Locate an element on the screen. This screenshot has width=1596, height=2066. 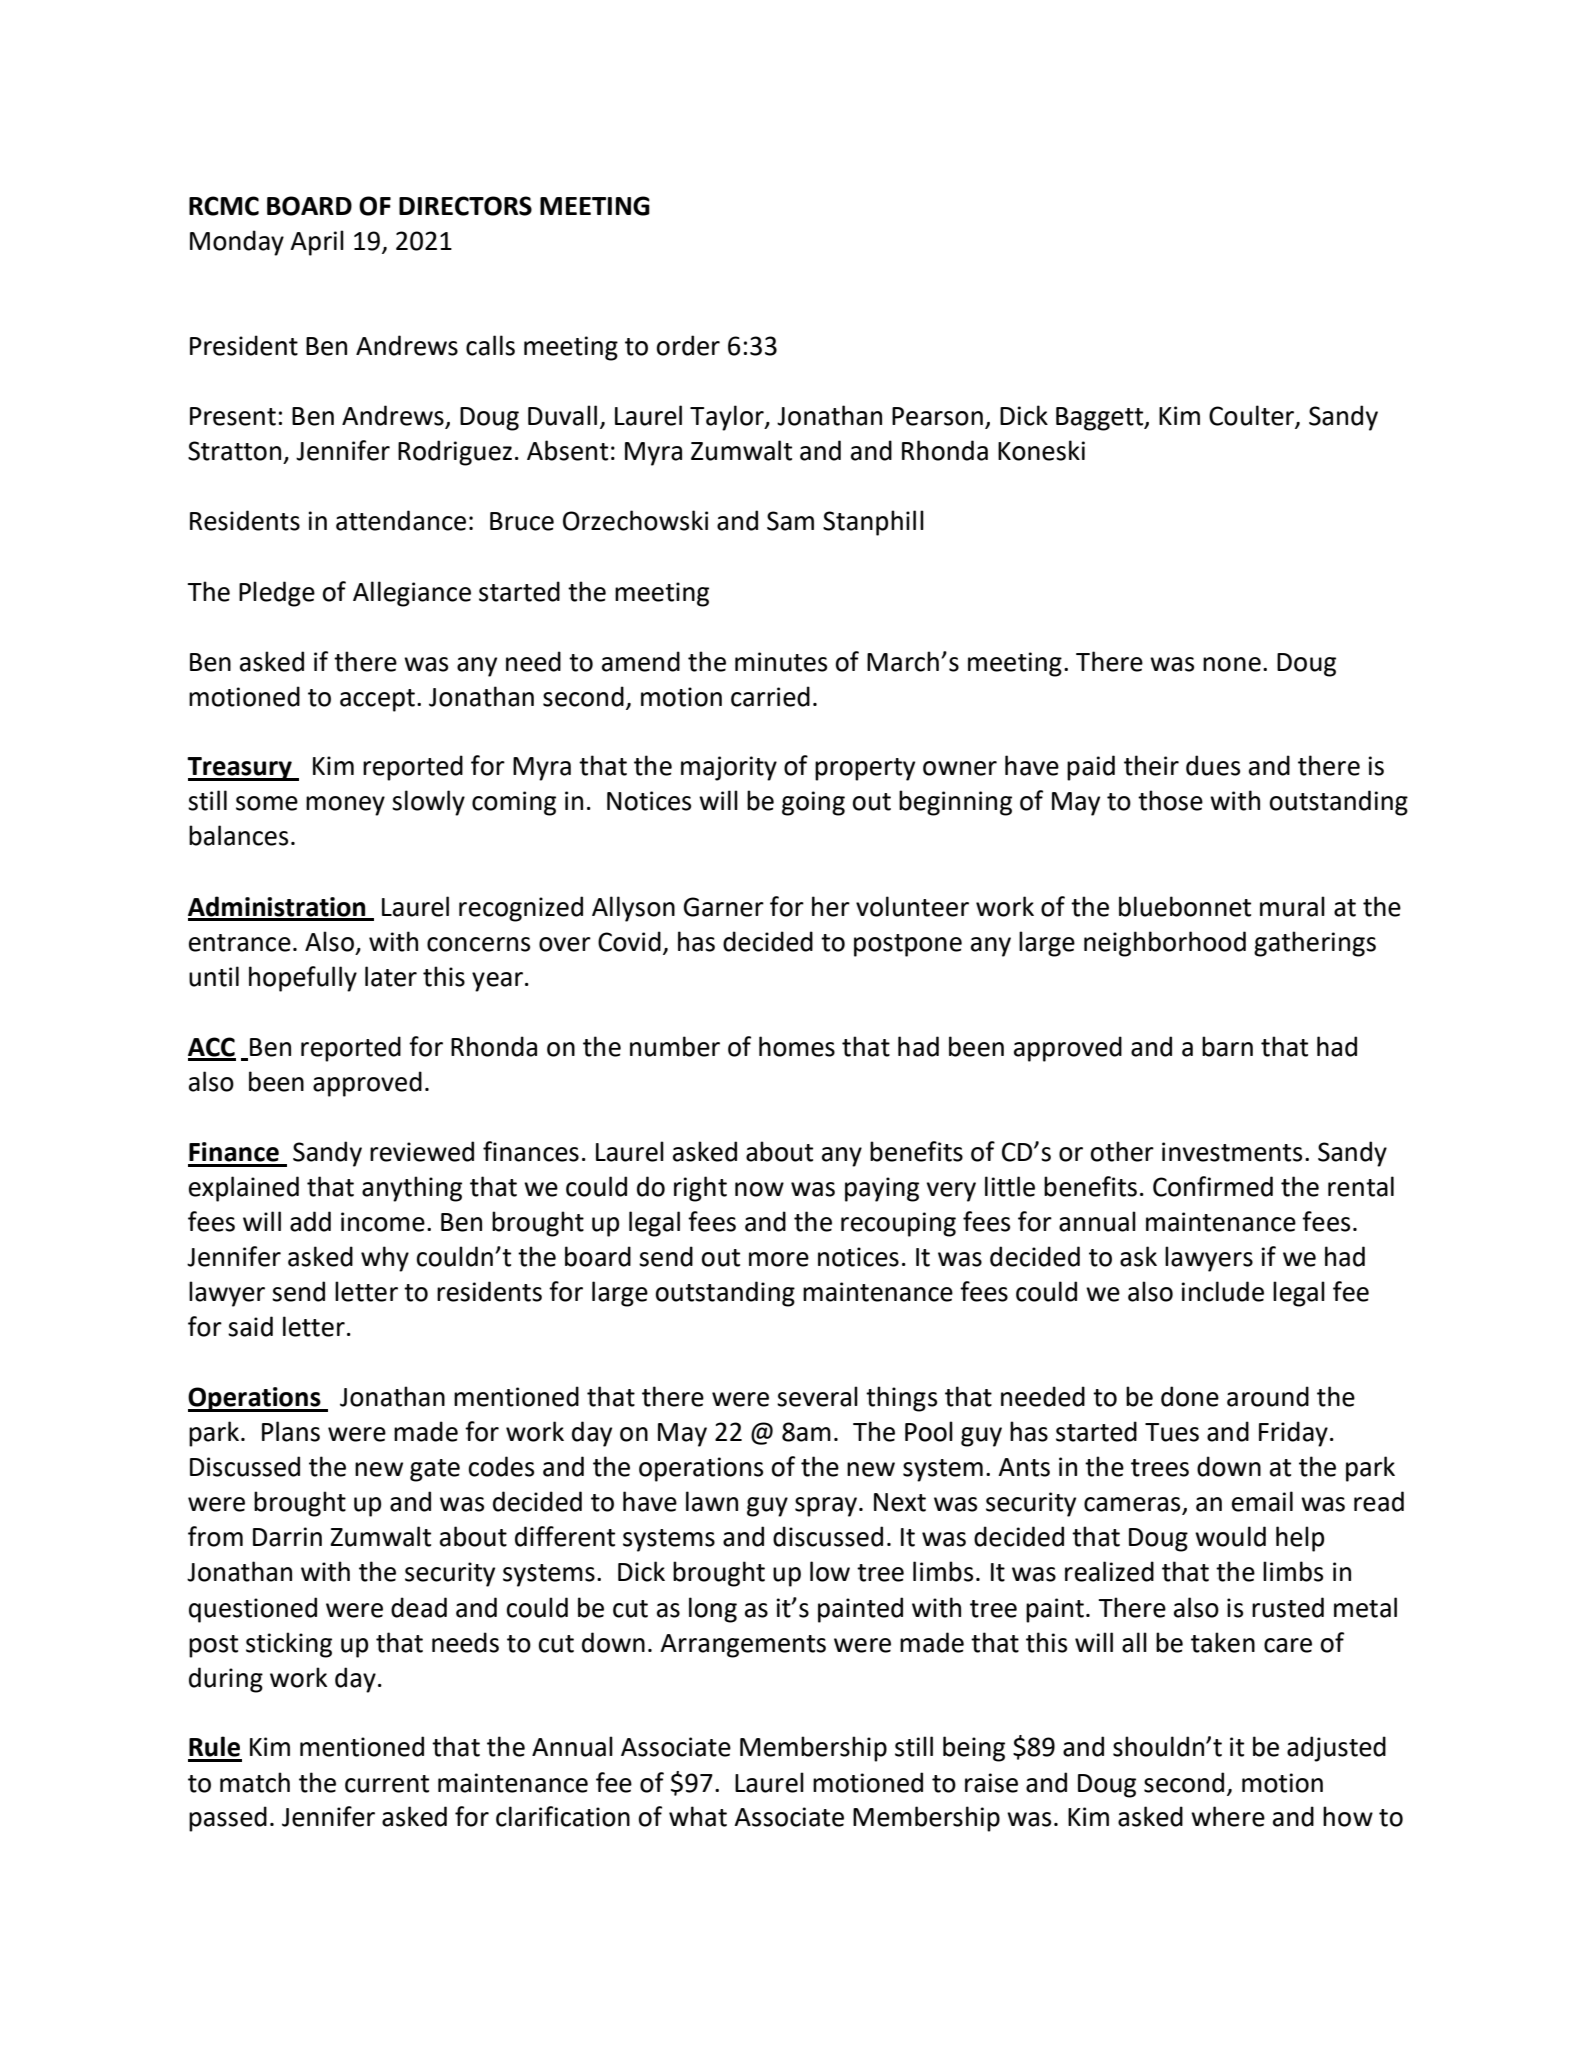
current is located at coordinates (387, 1784).
